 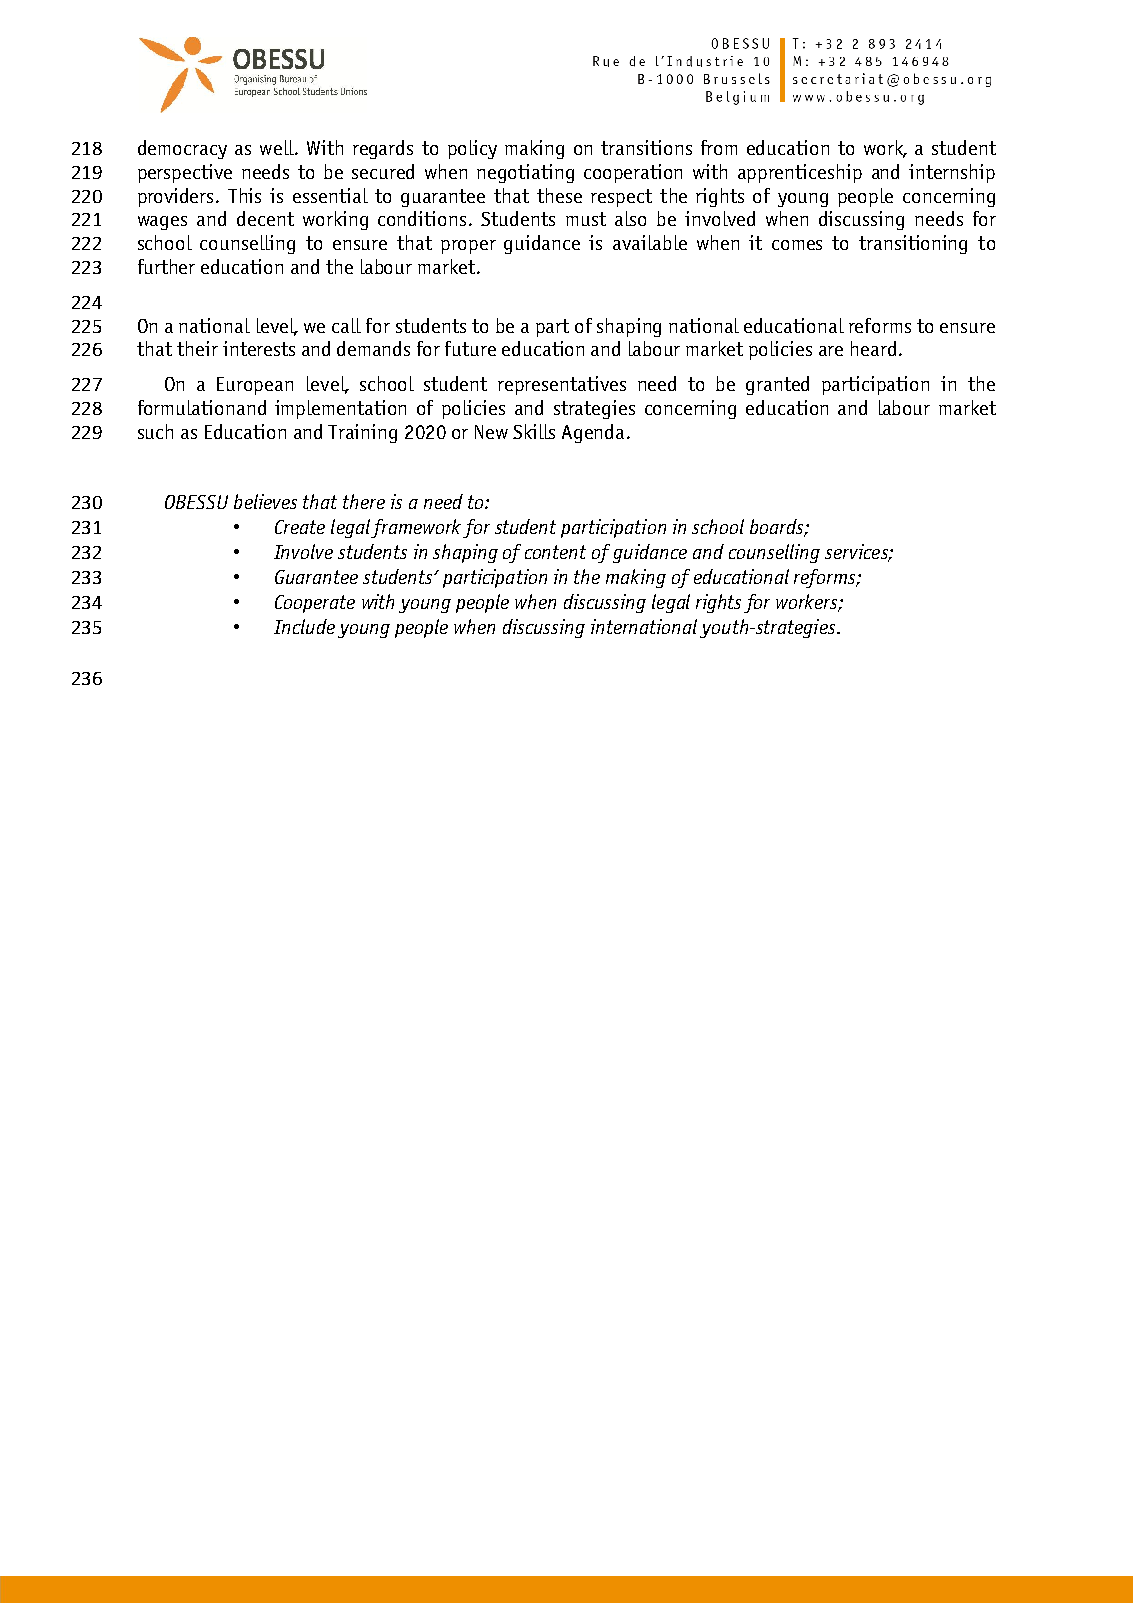 I want to click on Cooperate, so click(x=315, y=604).
